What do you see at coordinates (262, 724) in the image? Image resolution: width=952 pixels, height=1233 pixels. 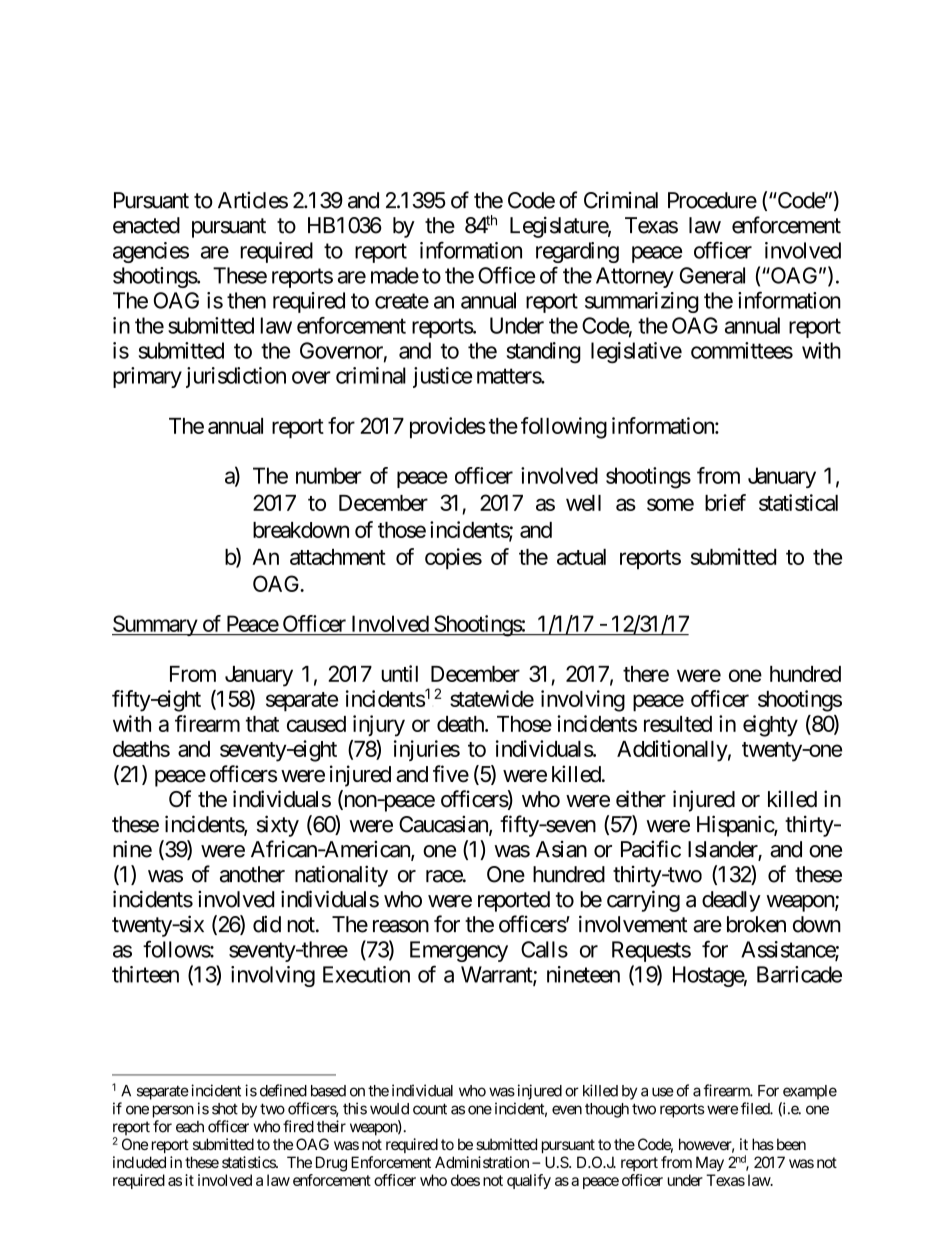 I see `that` at bounding box center [262, 724].
